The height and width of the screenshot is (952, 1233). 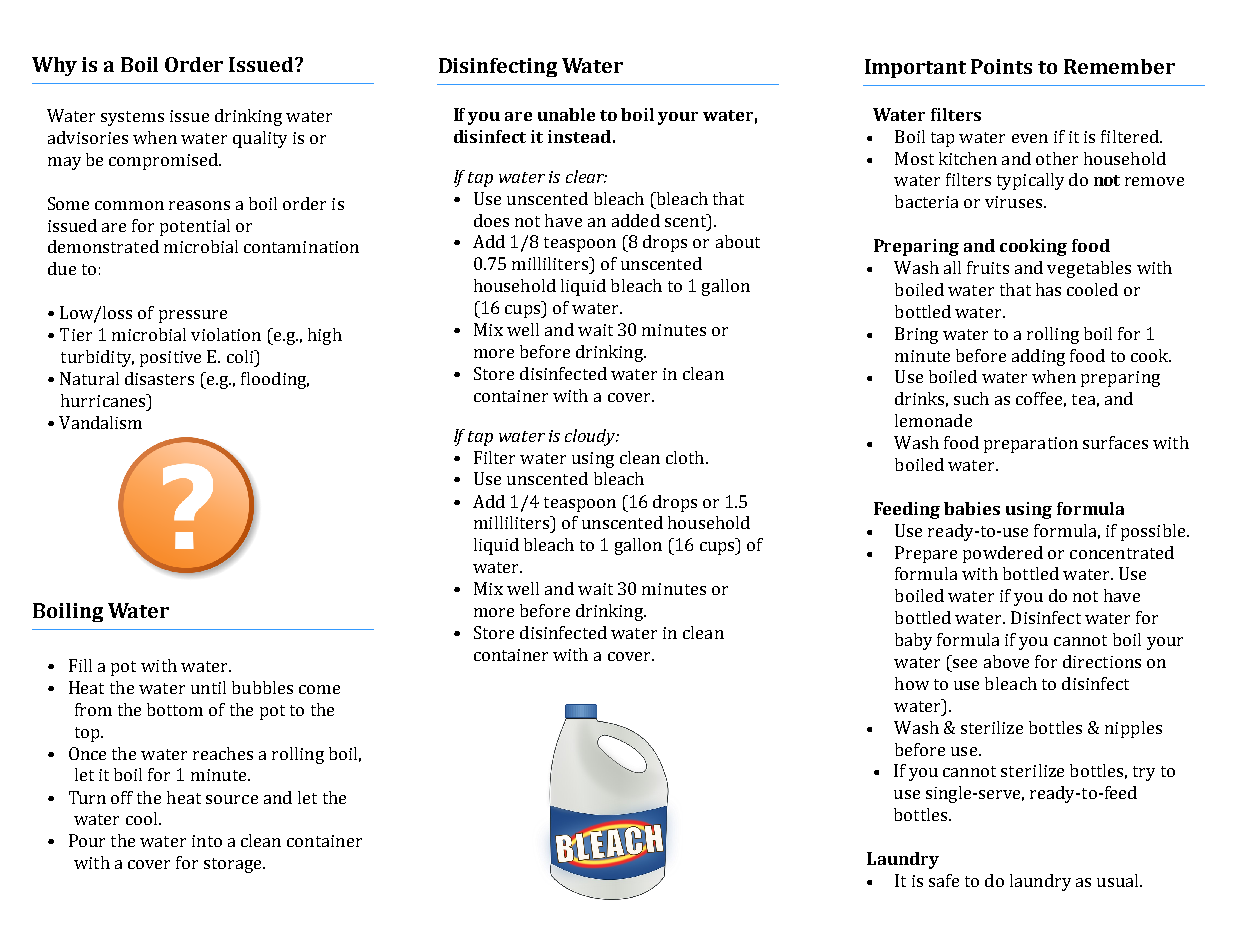 What do you see at coordinates (1003, 554) in the screenshot?
I see `powdered` at bounding box center [1003, 554].
